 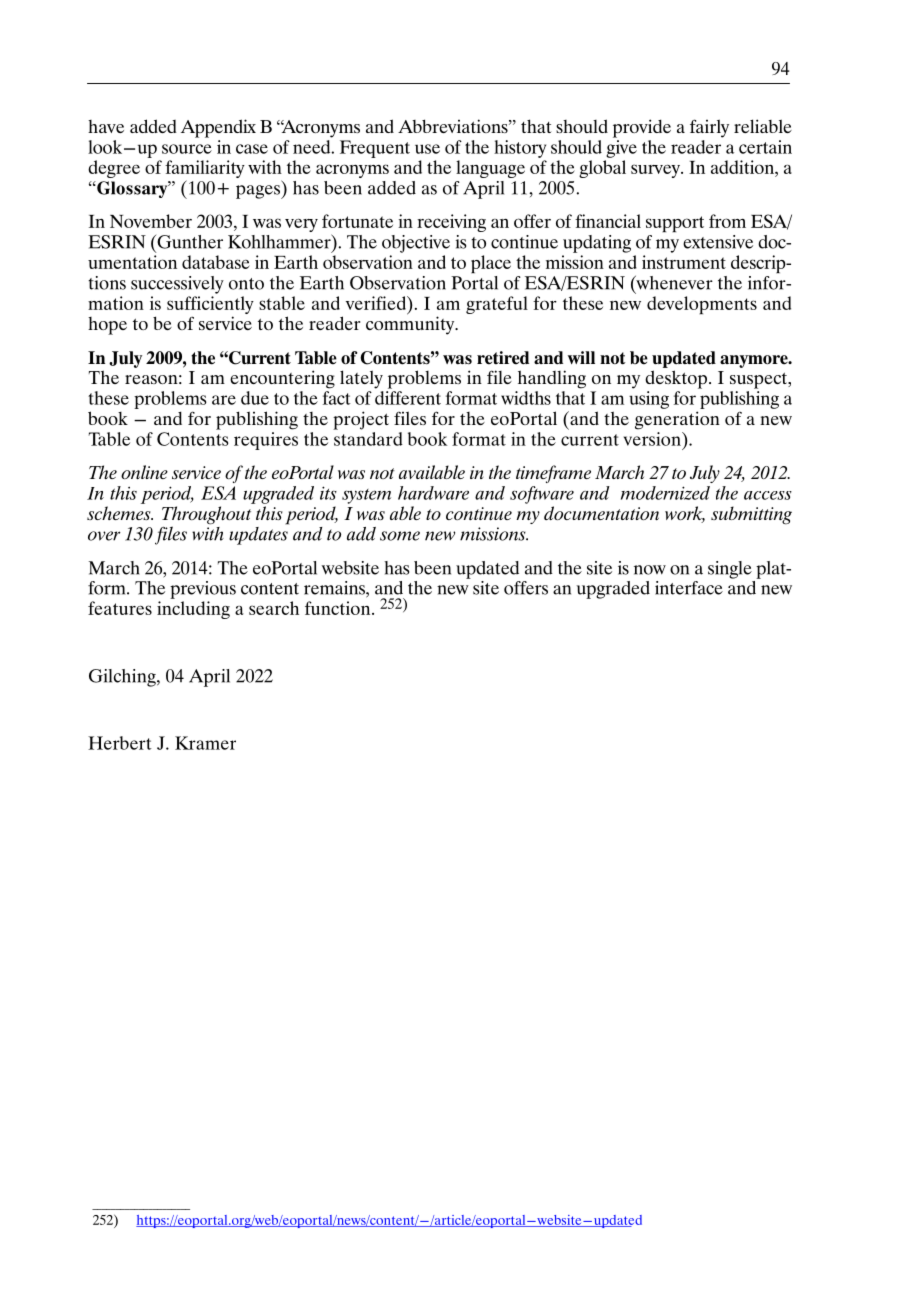 I want to click on use, so click(x=427, y=149).
